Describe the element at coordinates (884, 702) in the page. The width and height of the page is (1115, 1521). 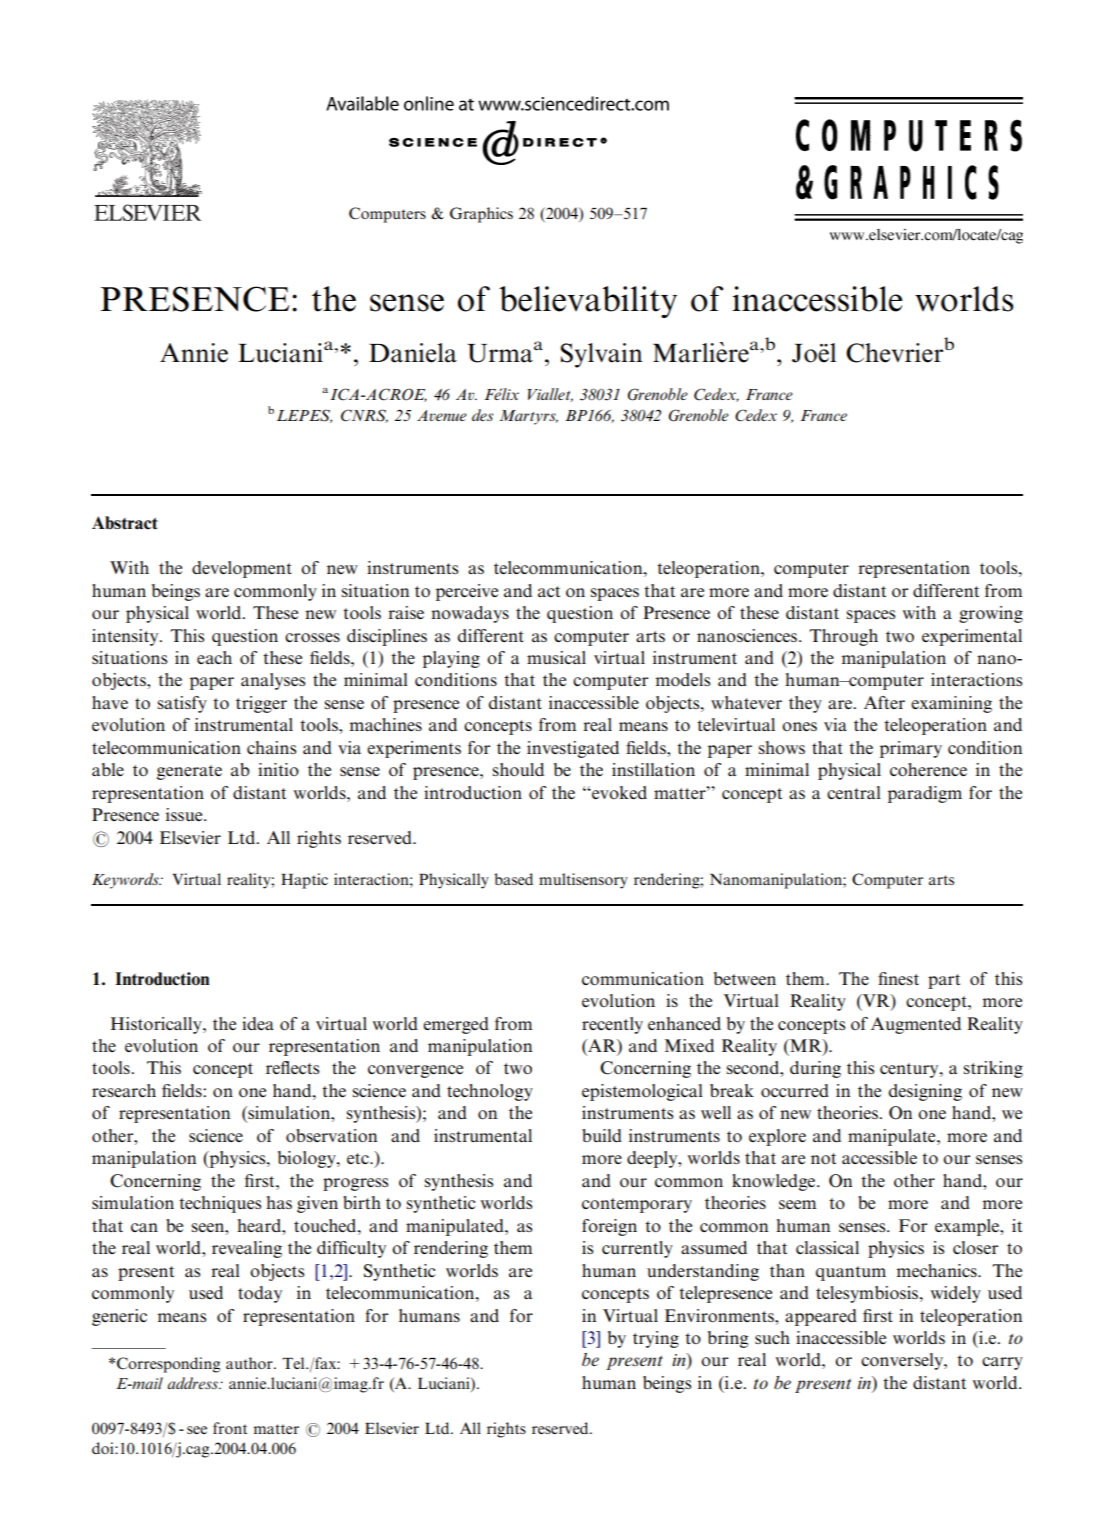
I see `After` at that location.
